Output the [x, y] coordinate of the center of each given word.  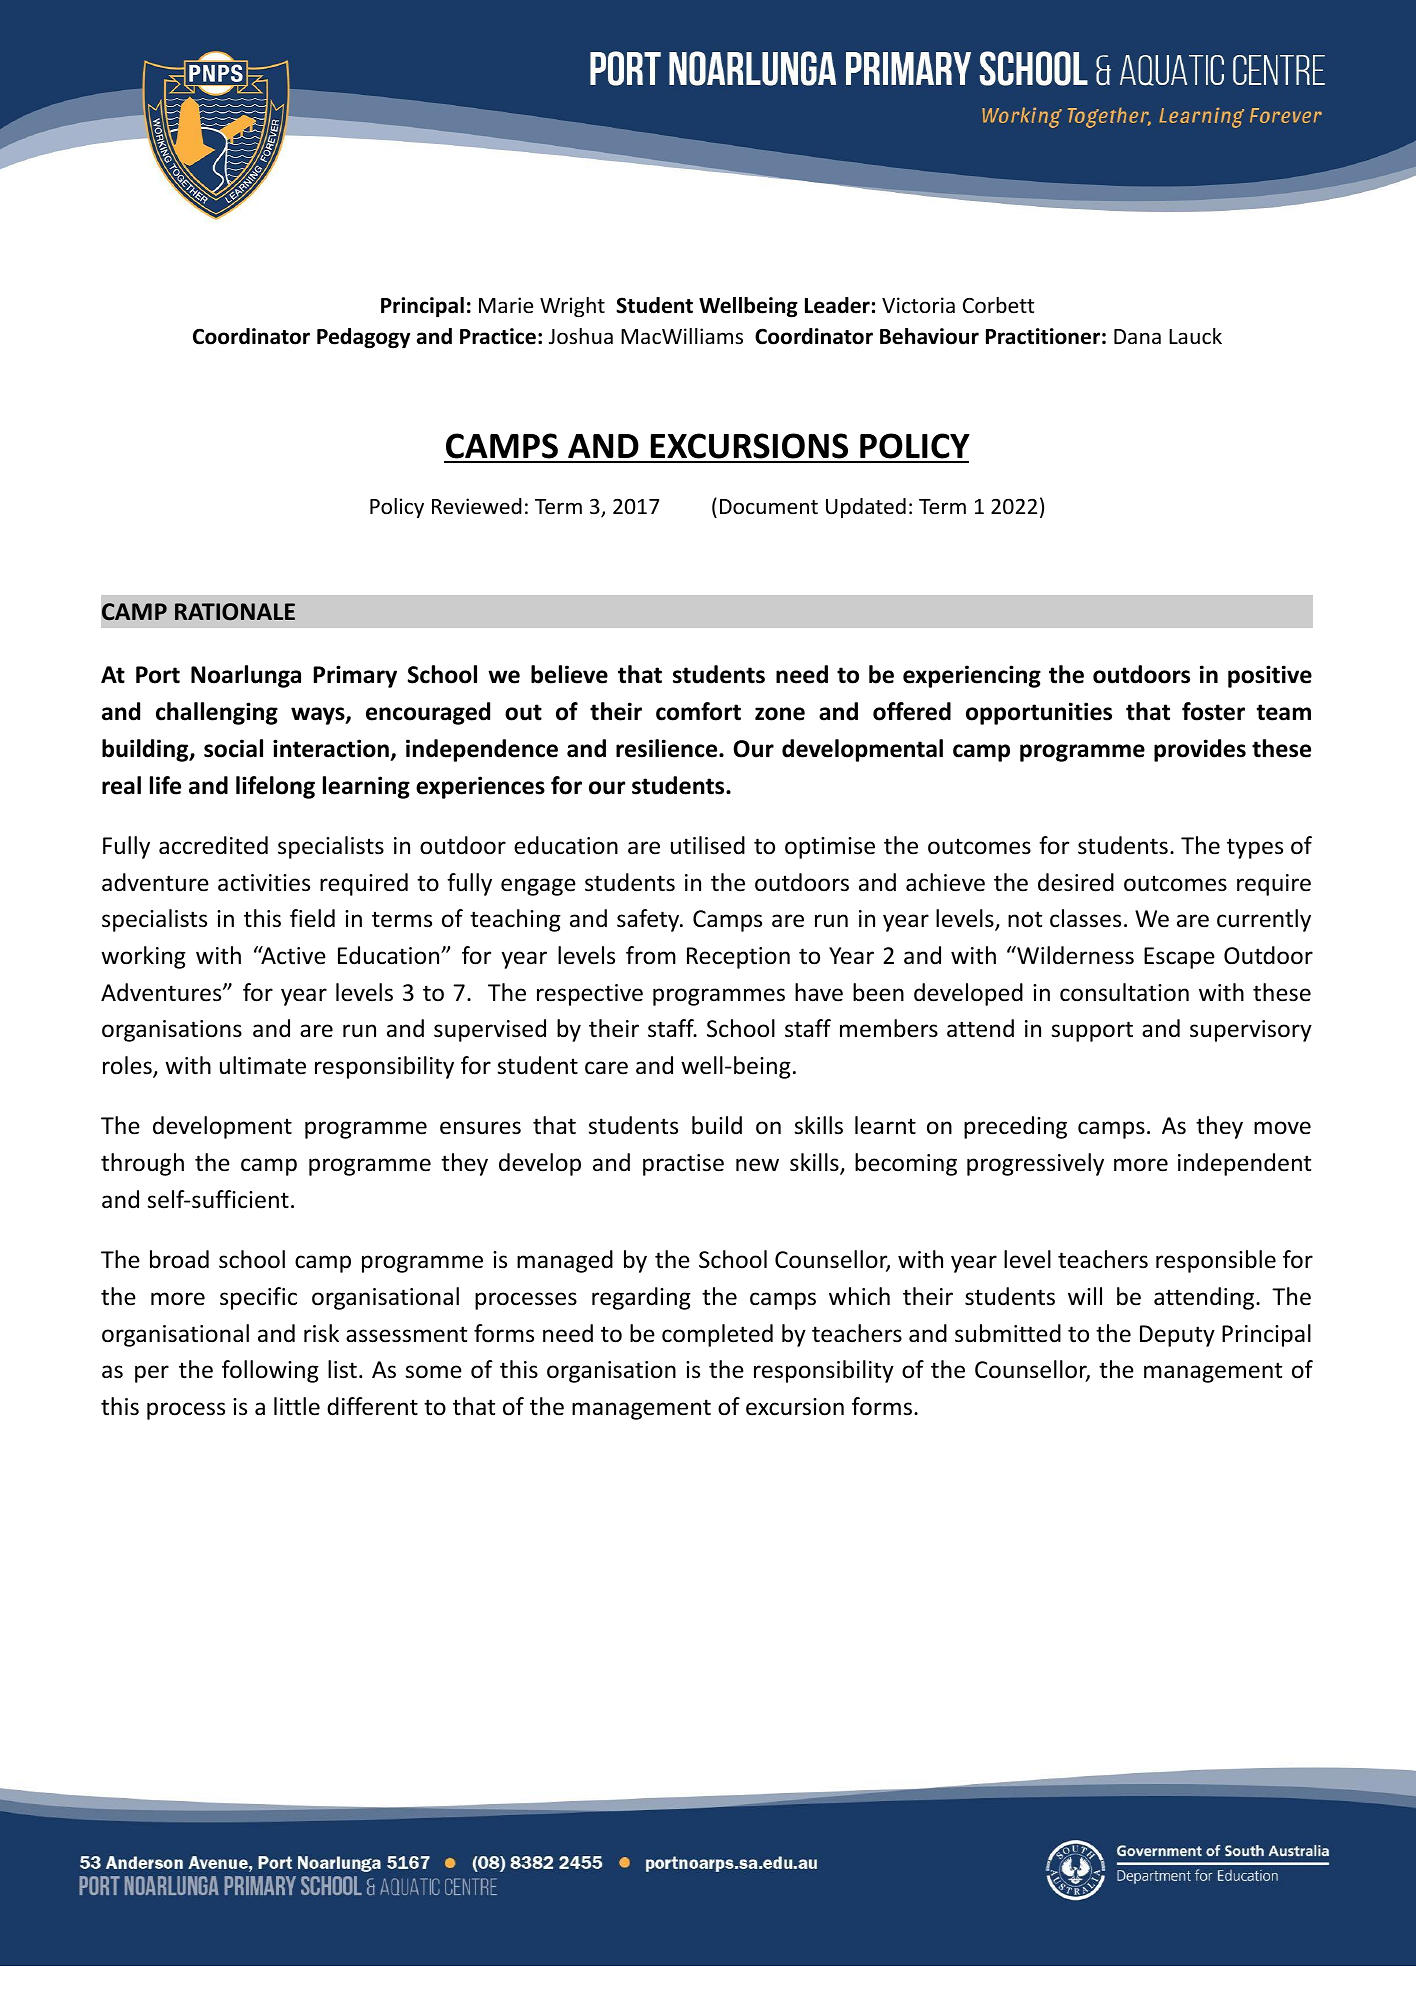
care [606, 1068]
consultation [1124, 992]
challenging [217, 713]
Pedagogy [363, 338]
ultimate [263, 1065]
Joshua [581, 336]
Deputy [1177, 1336]
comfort [698, 711]
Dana [1137, 336]
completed [717, 1335]
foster [1213, 711]
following [270, 1371]
